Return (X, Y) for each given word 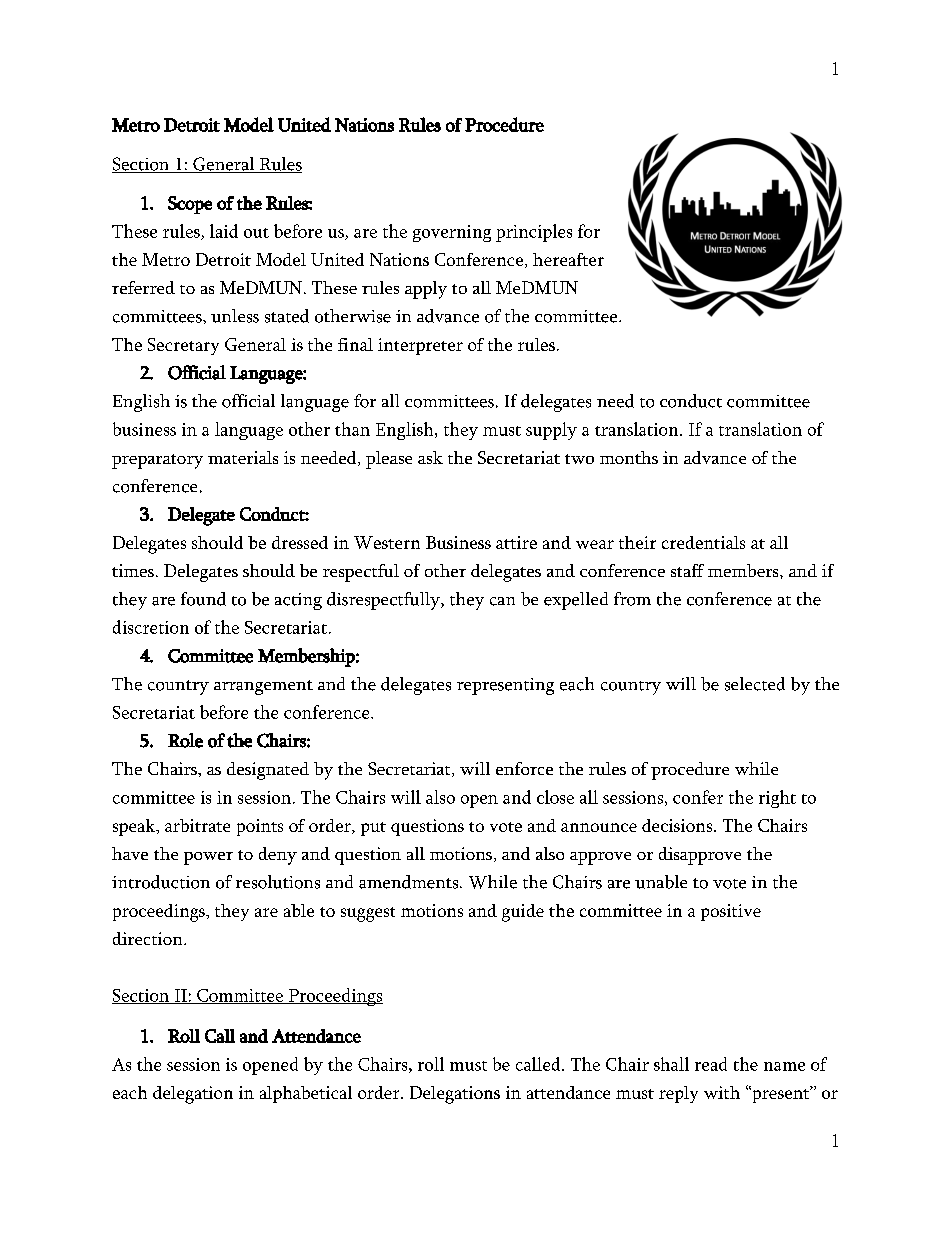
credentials (703, 542)
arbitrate (197, 825)
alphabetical (306, 1094)
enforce (524, 768)
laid (224, 231)
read (711, 1064)
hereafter (568, 259)
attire (516, 542)
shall (671, 1064)
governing (452, 233)
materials (243, 457)
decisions (678, 825)
